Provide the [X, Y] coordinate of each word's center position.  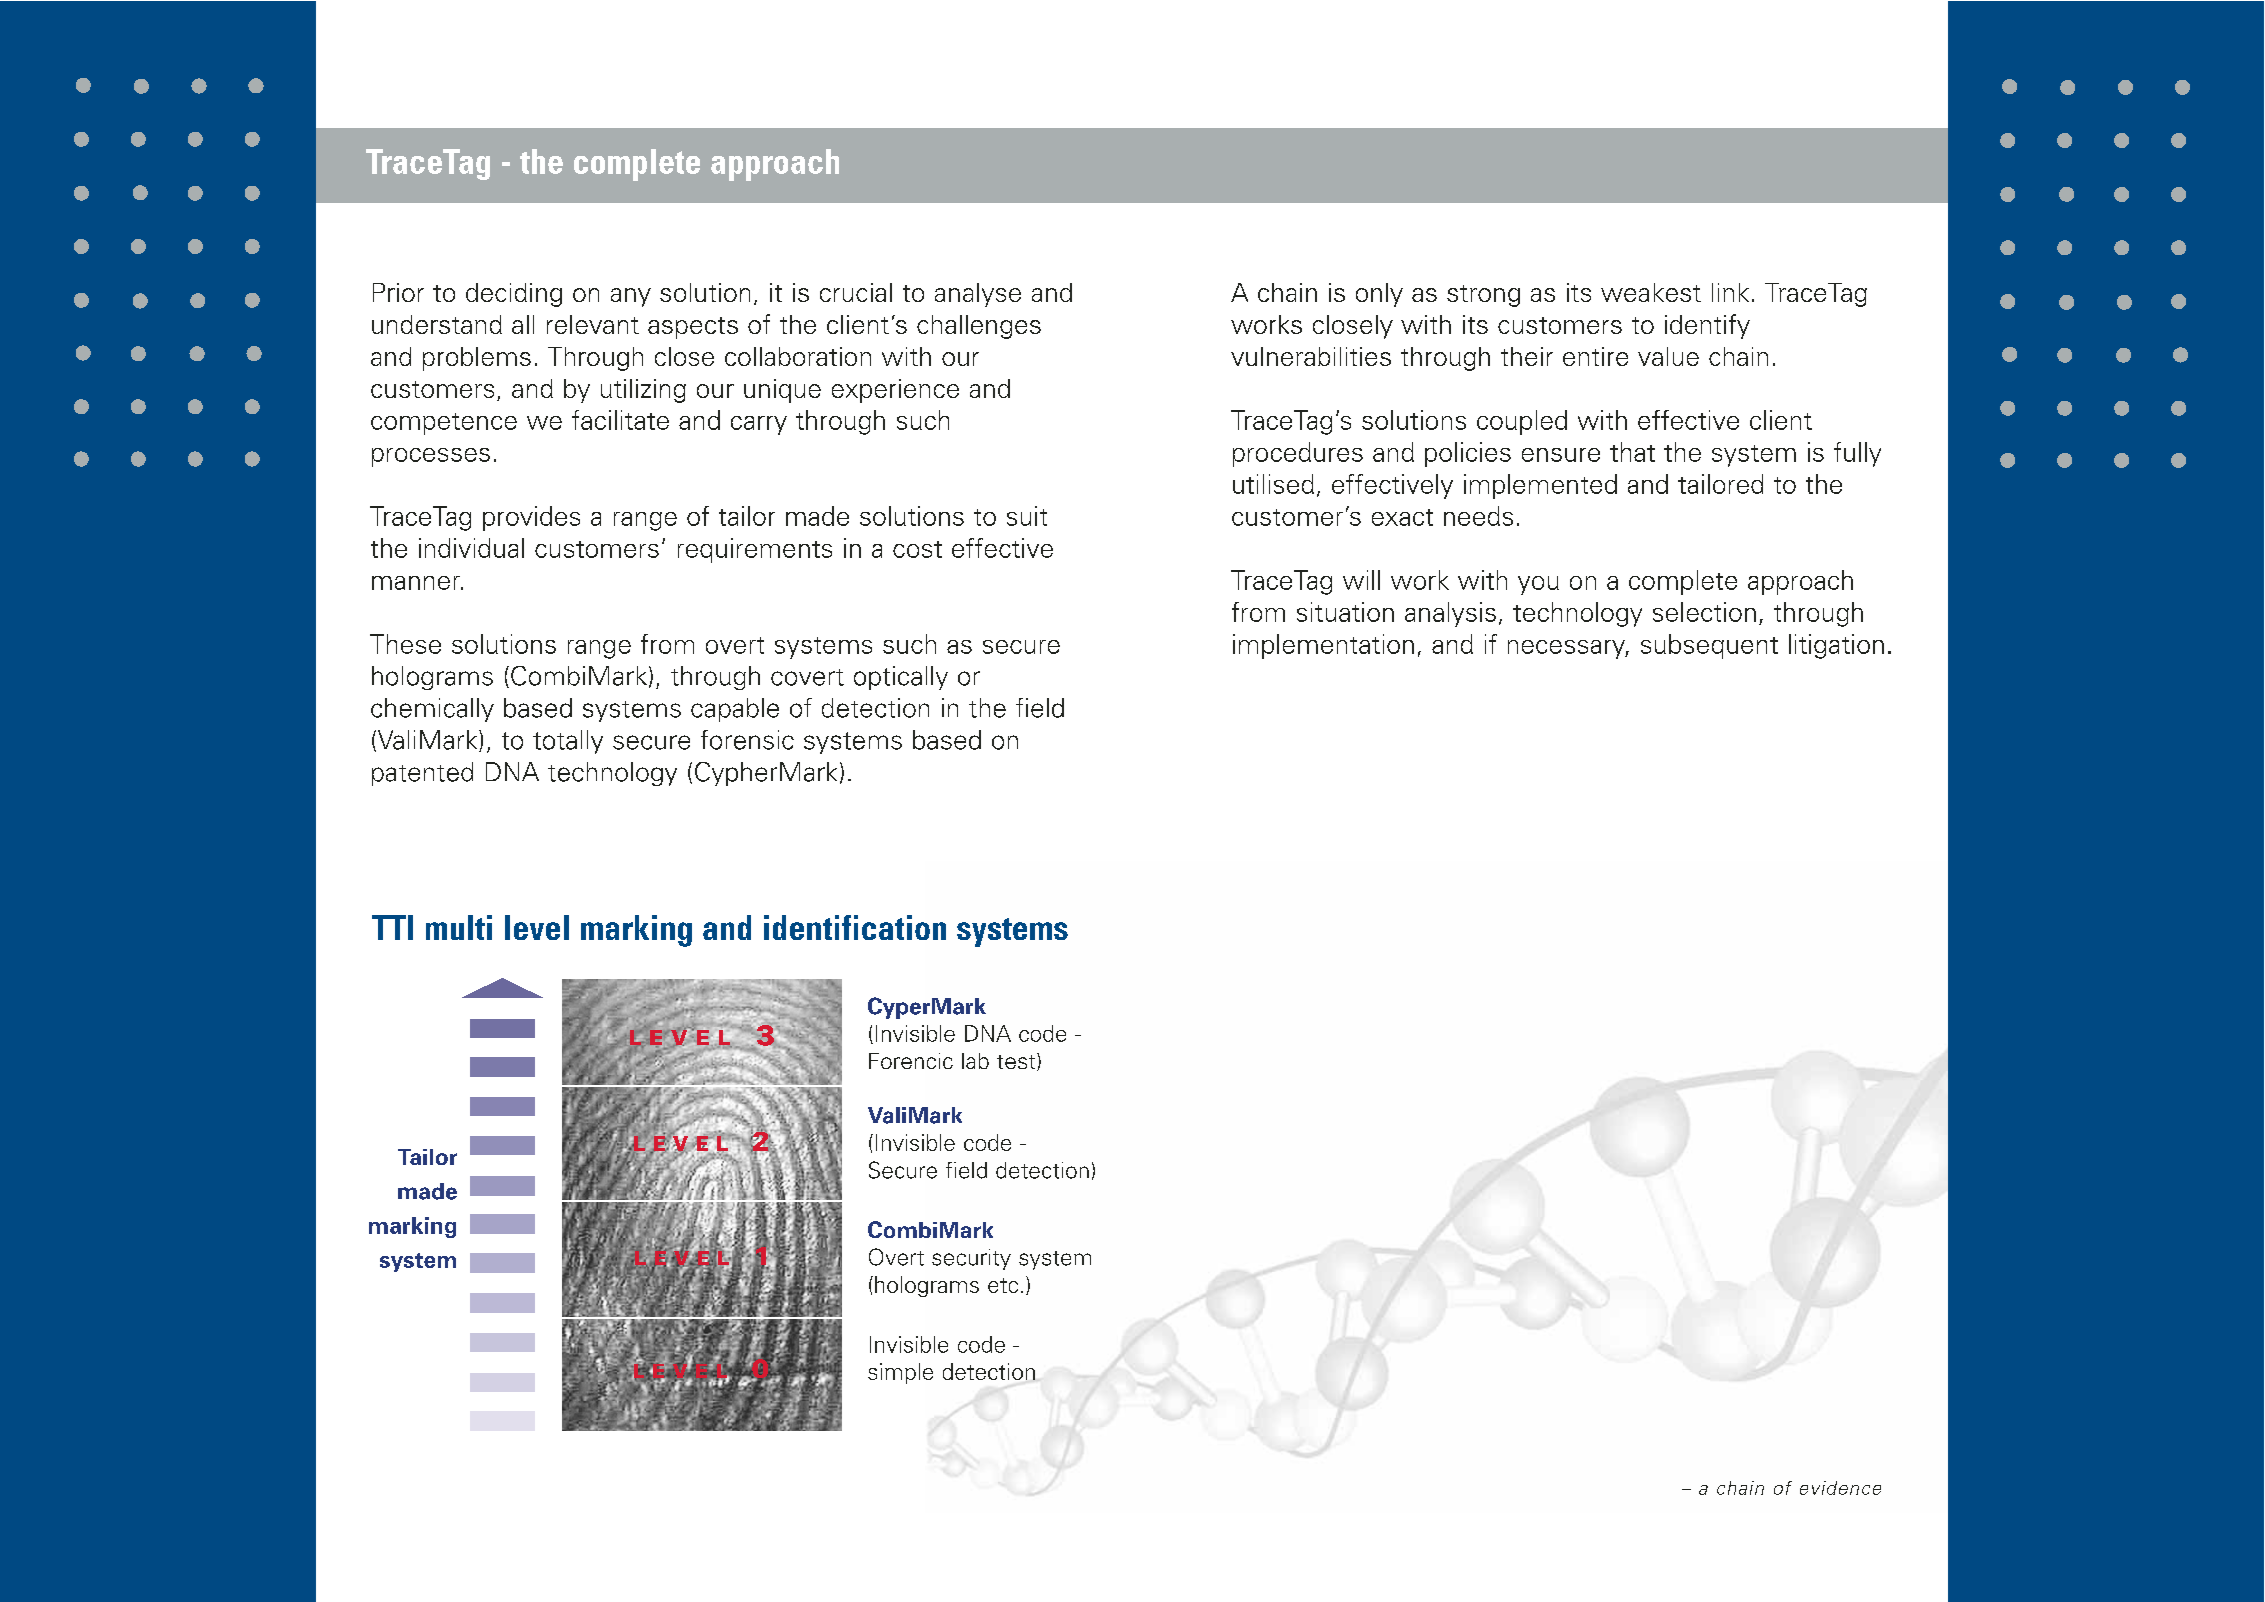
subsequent [1709, 646]
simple [900, 1373]
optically [901, 678]
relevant [593, 324]
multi [459, 927]
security [971, 1259]
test [1017, 1062]
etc [1003, 1285]
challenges [979, 327]
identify [1707, 326]
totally [568, 742]
